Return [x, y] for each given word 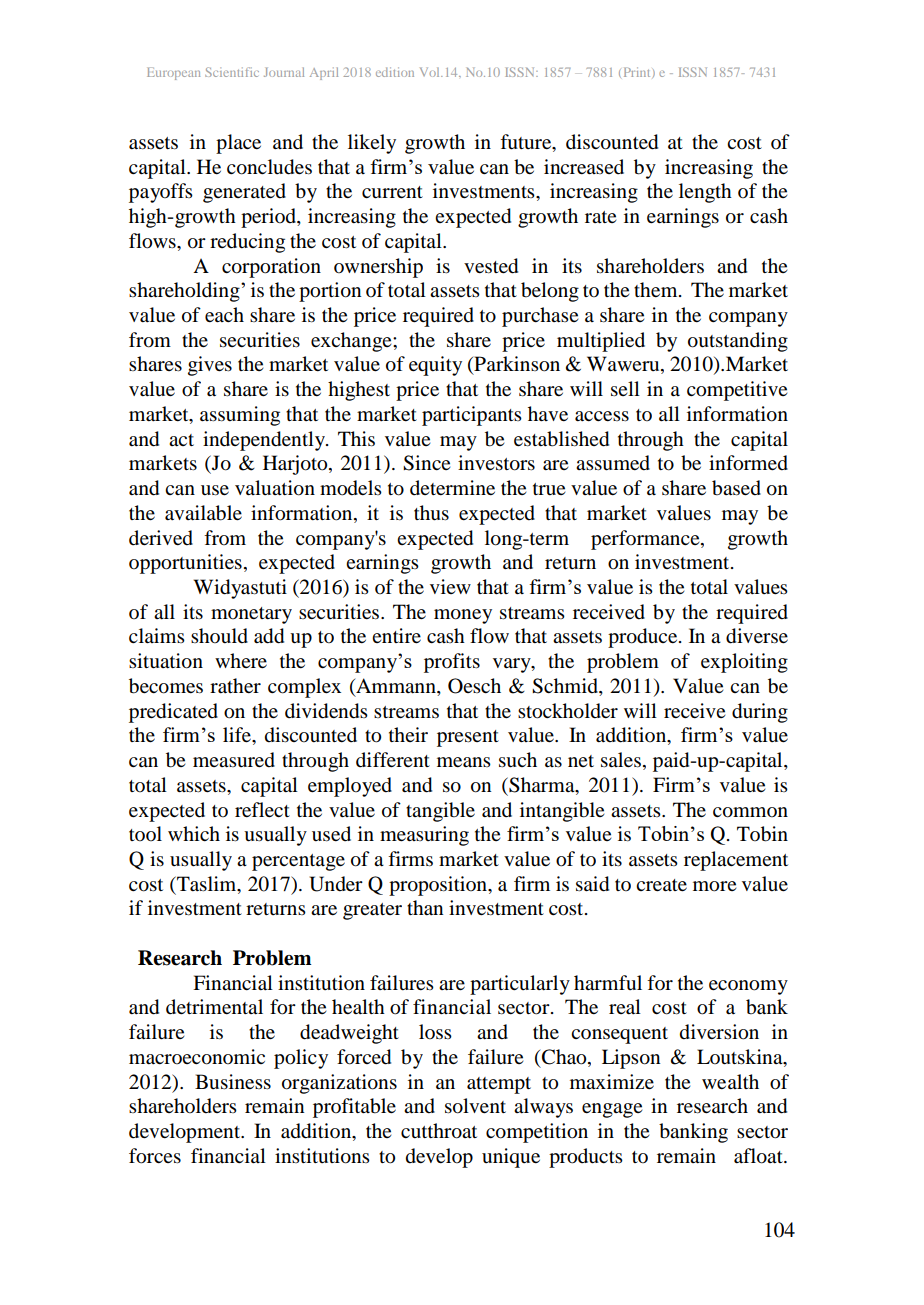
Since [426, 463]
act [181, 440]
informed [748, 463]
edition [395, 72]
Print [637, 72]
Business [233, 1082]
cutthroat [439, 1131]
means [464, 762]
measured [234, 760]
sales [621, 760]
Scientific [232, 72]
